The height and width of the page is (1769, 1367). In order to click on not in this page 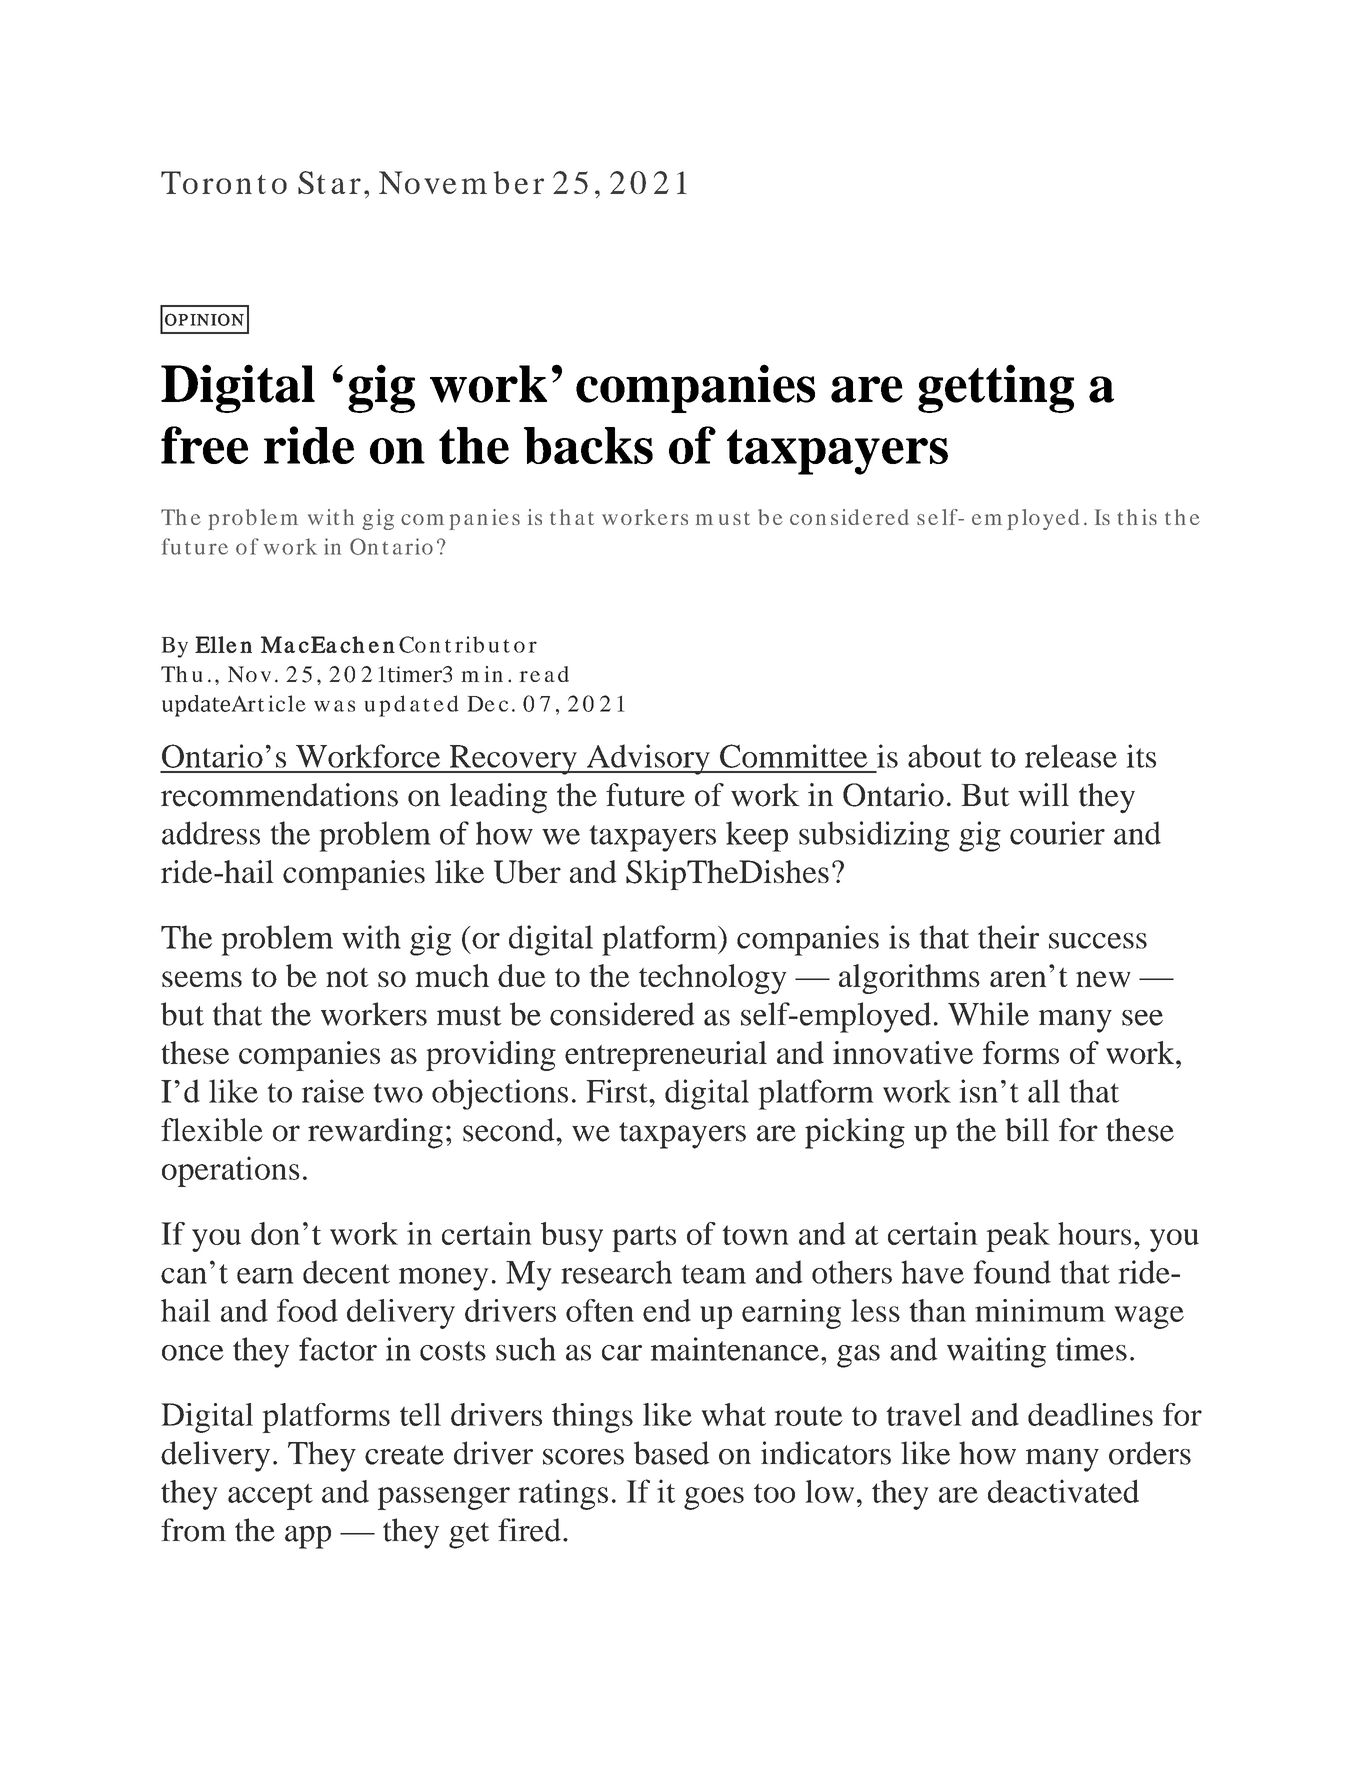, I will do `click(347, 977)`.
